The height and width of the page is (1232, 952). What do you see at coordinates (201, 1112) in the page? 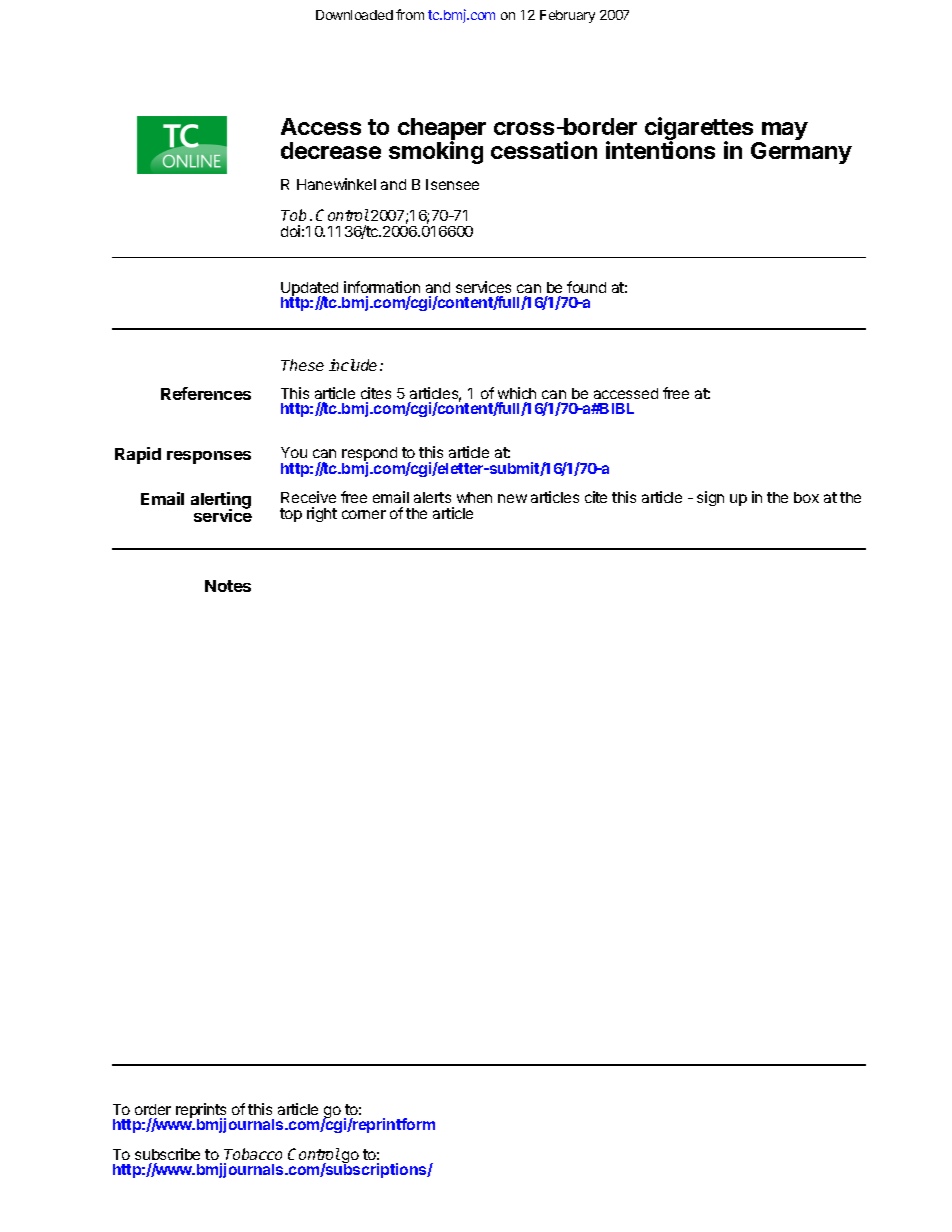
I see `reprints` at bounding box center [201, 1112].
